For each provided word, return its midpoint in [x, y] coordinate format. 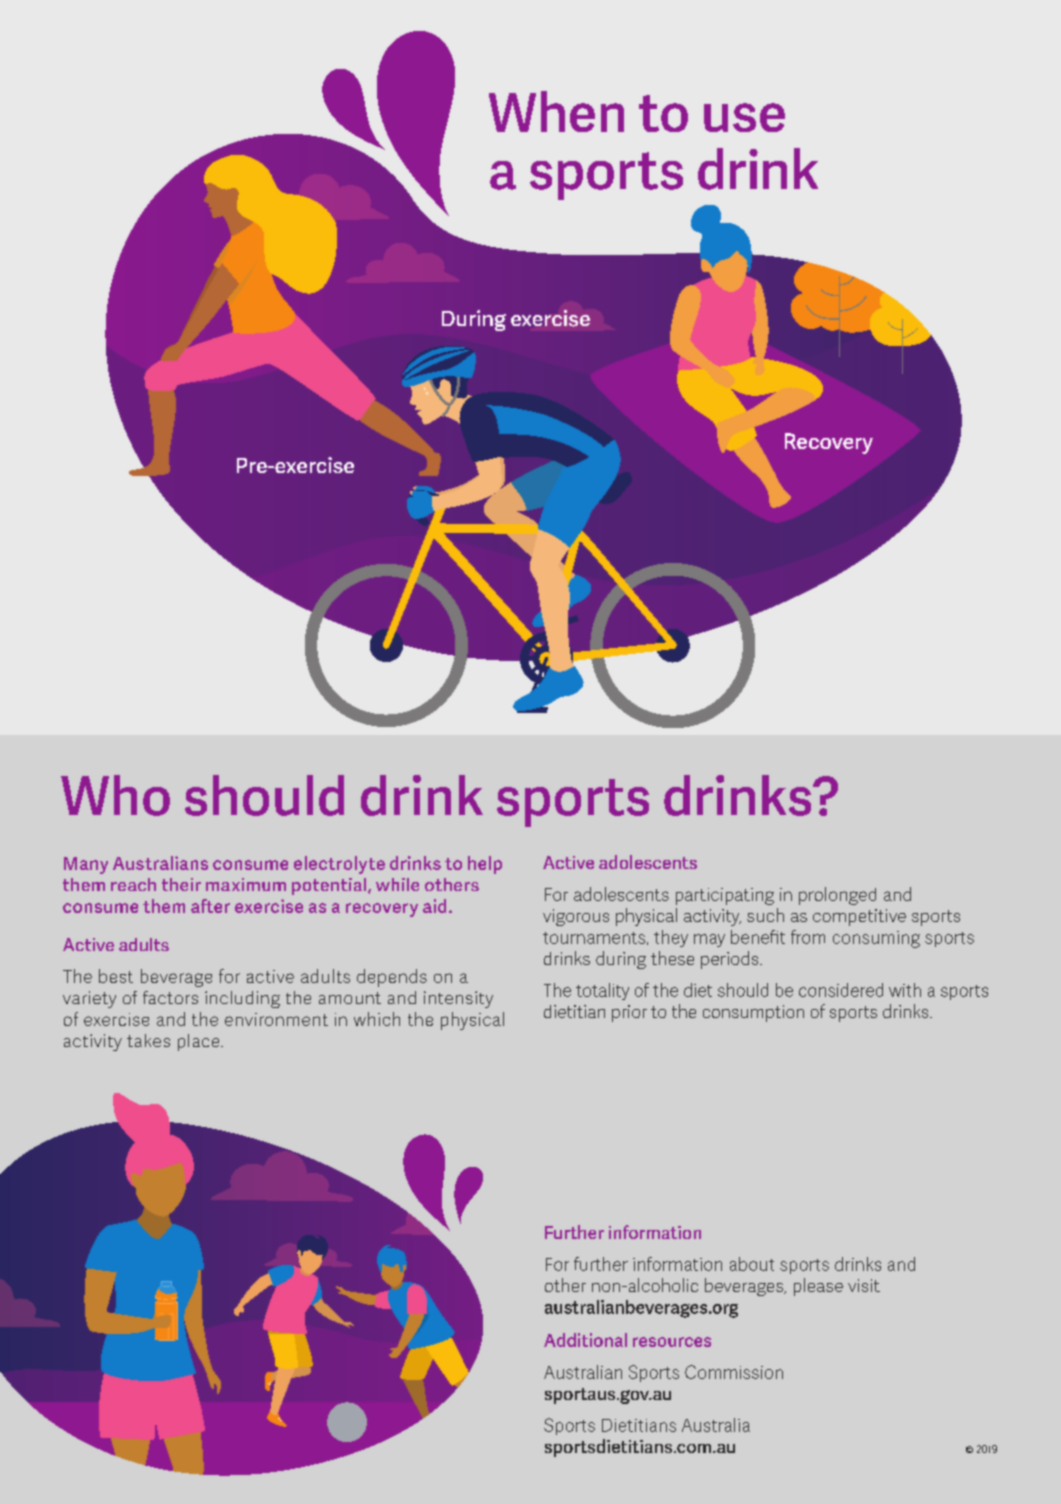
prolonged [837, 896]
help [485, 865]
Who [115, 795]
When [556, 111]
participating [725, 896]
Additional [585, 1340]
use [744, 117]
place [200, 1042]
